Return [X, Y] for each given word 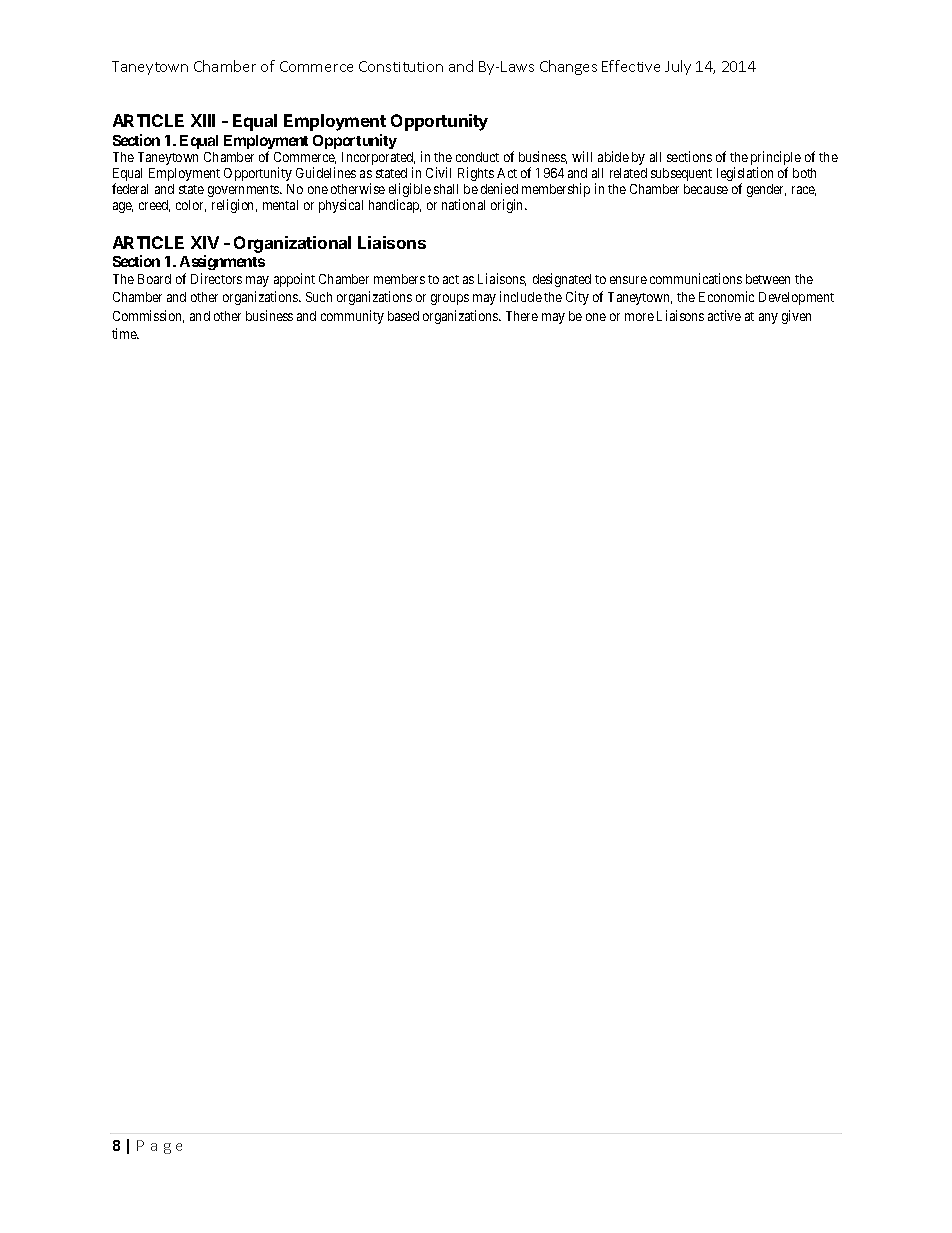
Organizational [292, 244]
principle [776, 159]
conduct [477, 157]
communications [696, 278]
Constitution [401, 66]
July [678, 67]
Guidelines [326, 172]
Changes [568, 67]
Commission [148, 316]
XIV [205, 242]
